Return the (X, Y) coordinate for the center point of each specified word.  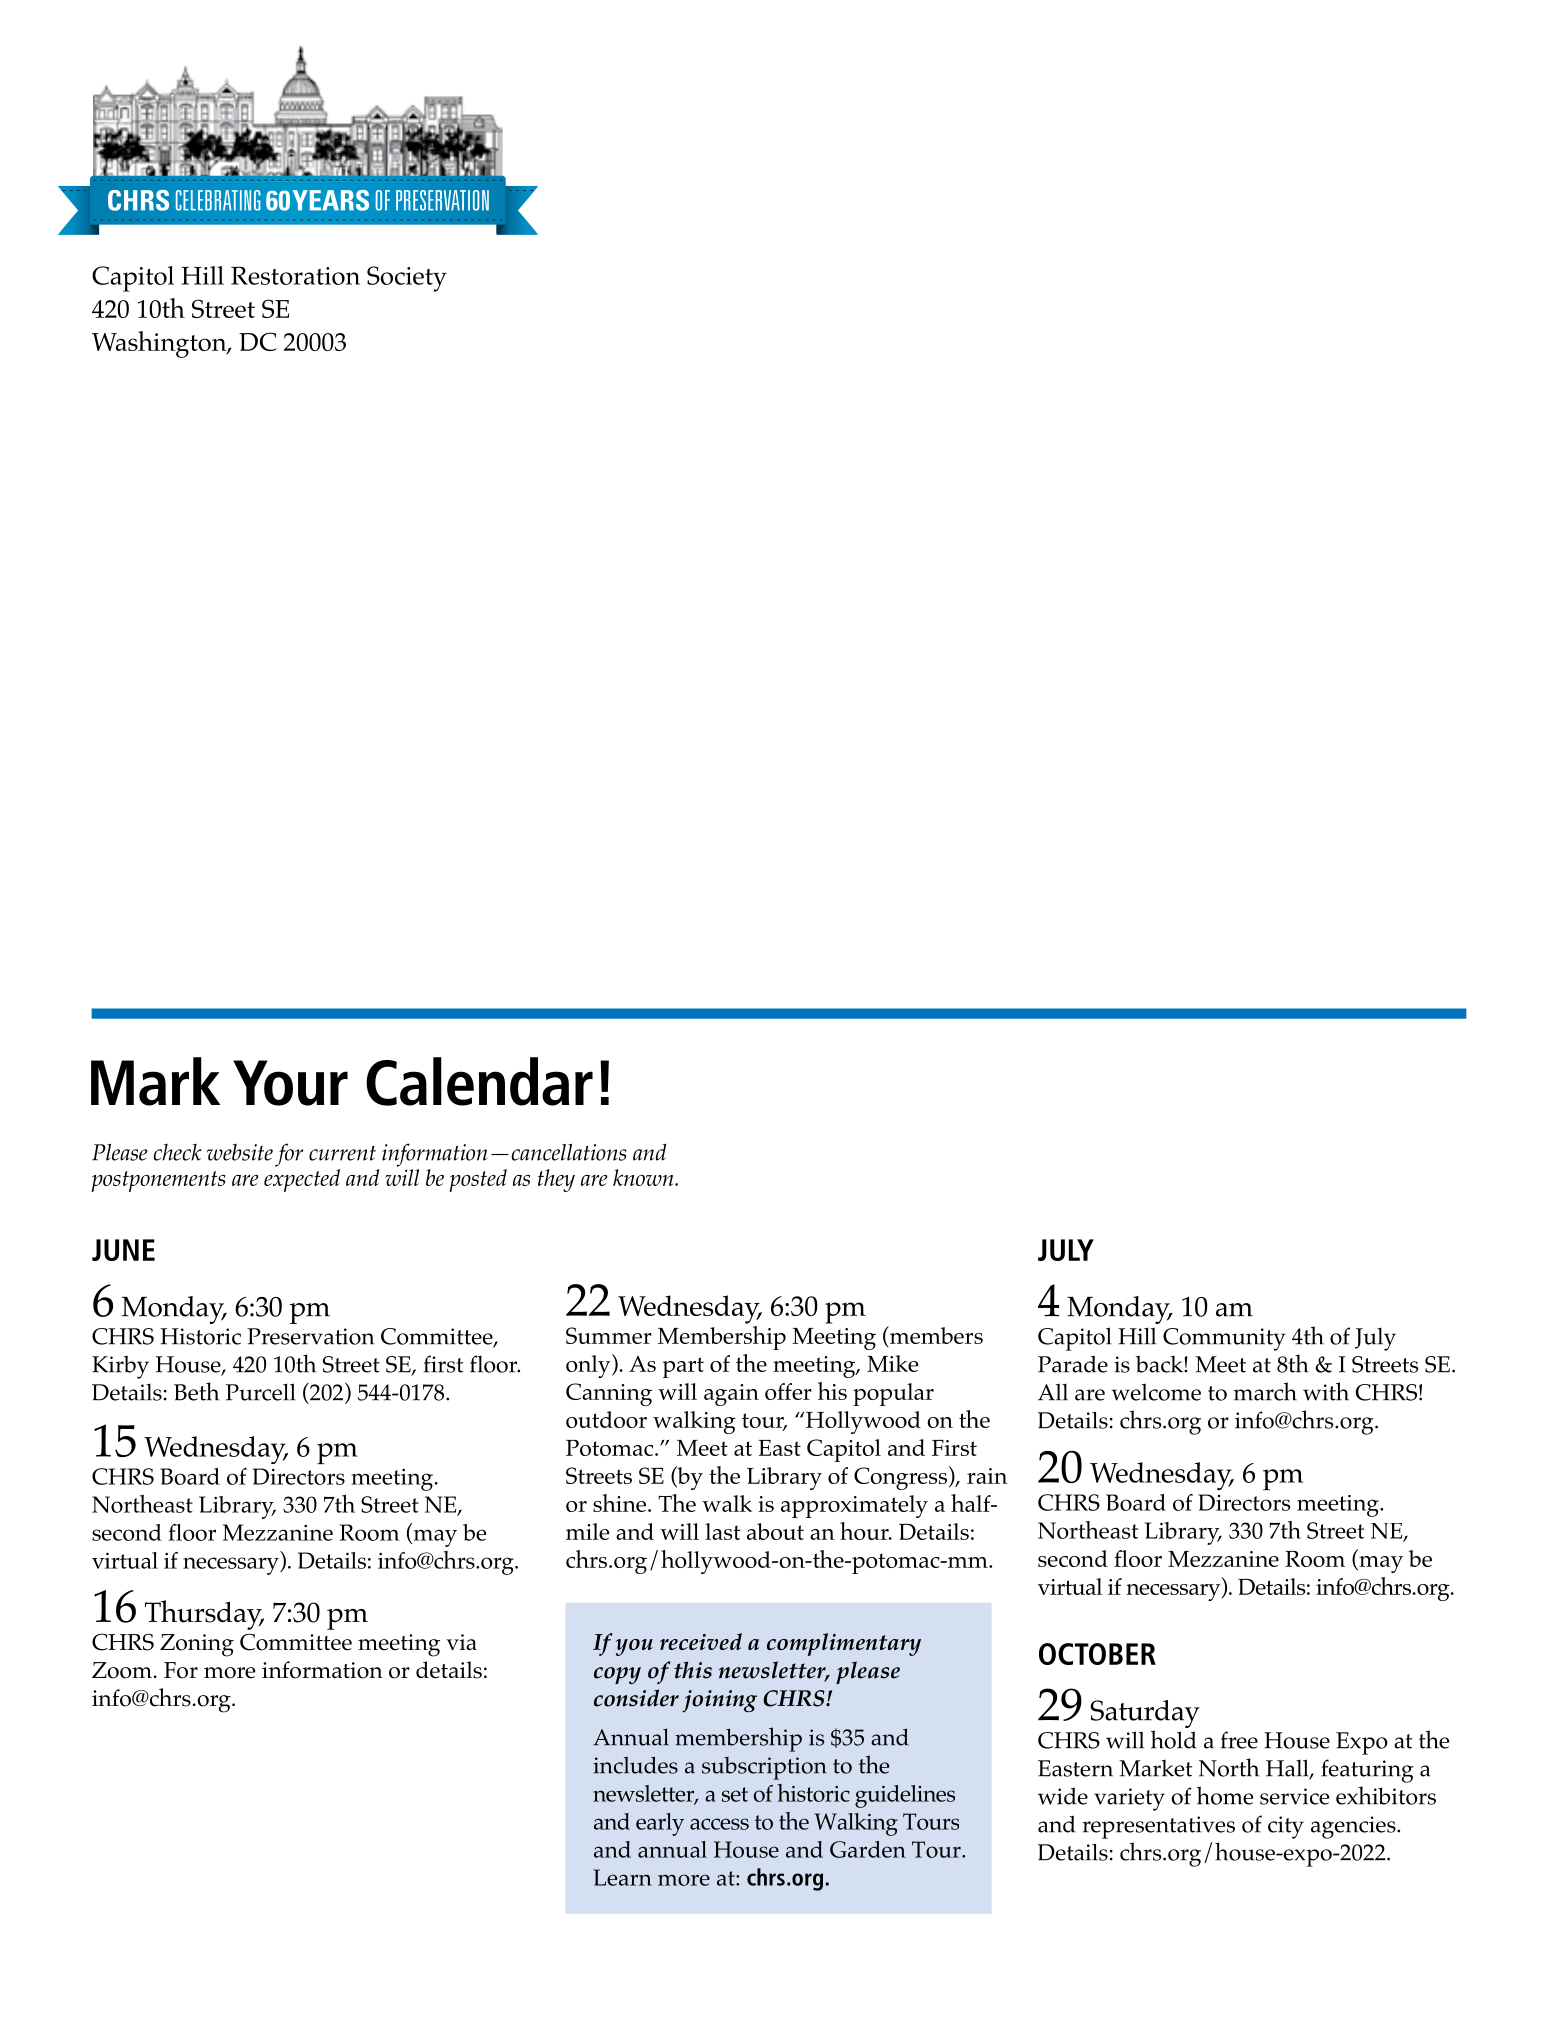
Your (290, 1083)
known (644, 1177)
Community (1224, 1339)
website (240, 1152)
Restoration (295, 275)
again (731, 1395)
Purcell (261, 1392)
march (1265, 1391)
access (719, 1824)
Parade (1073, 1364)
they (556, 1180)
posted (478, 1180)
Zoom (122, 1670)
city (1286, 1827)
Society (407, 279)
